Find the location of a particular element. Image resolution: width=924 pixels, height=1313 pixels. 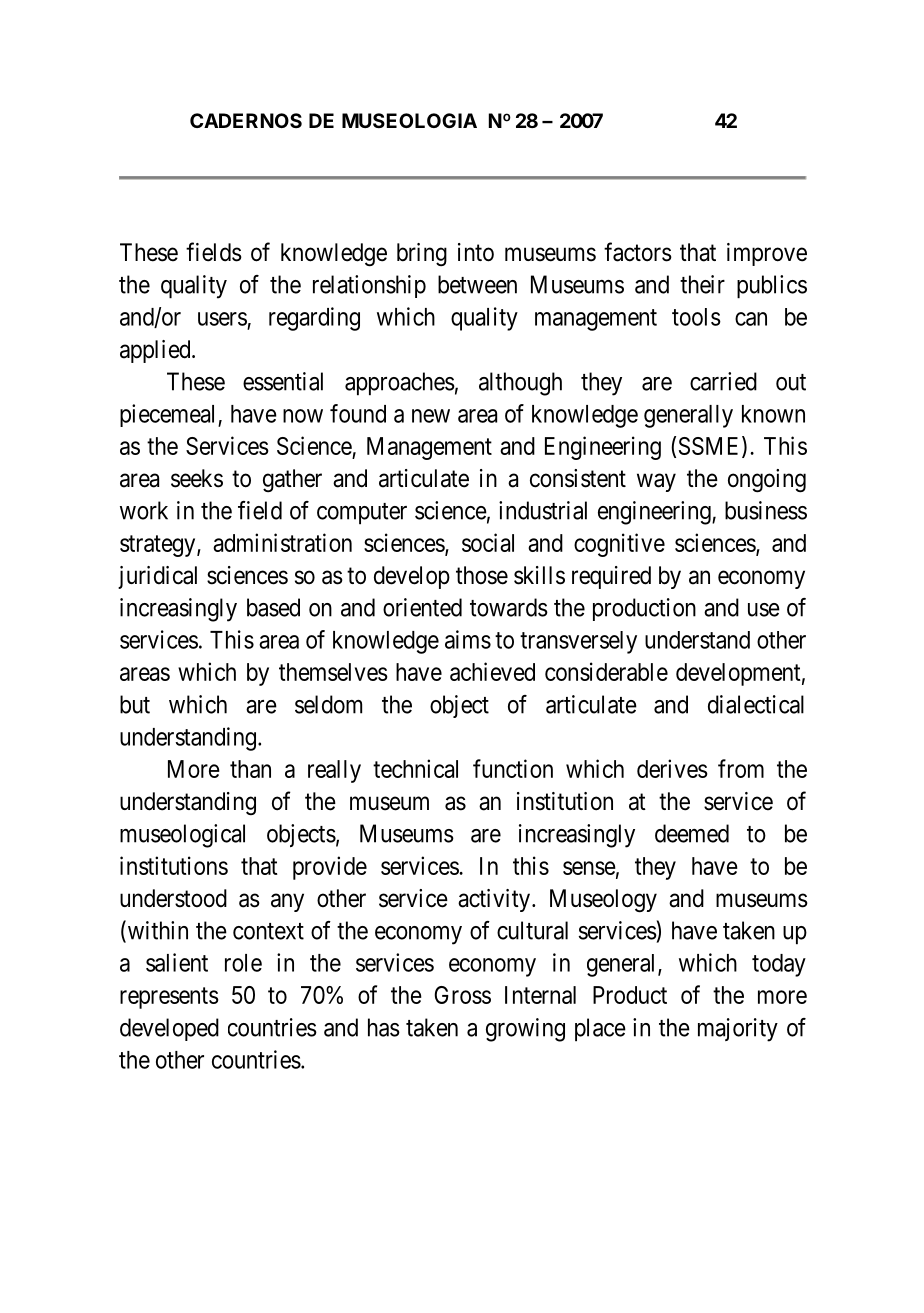

deemed is located at coordinates (692, 833).
